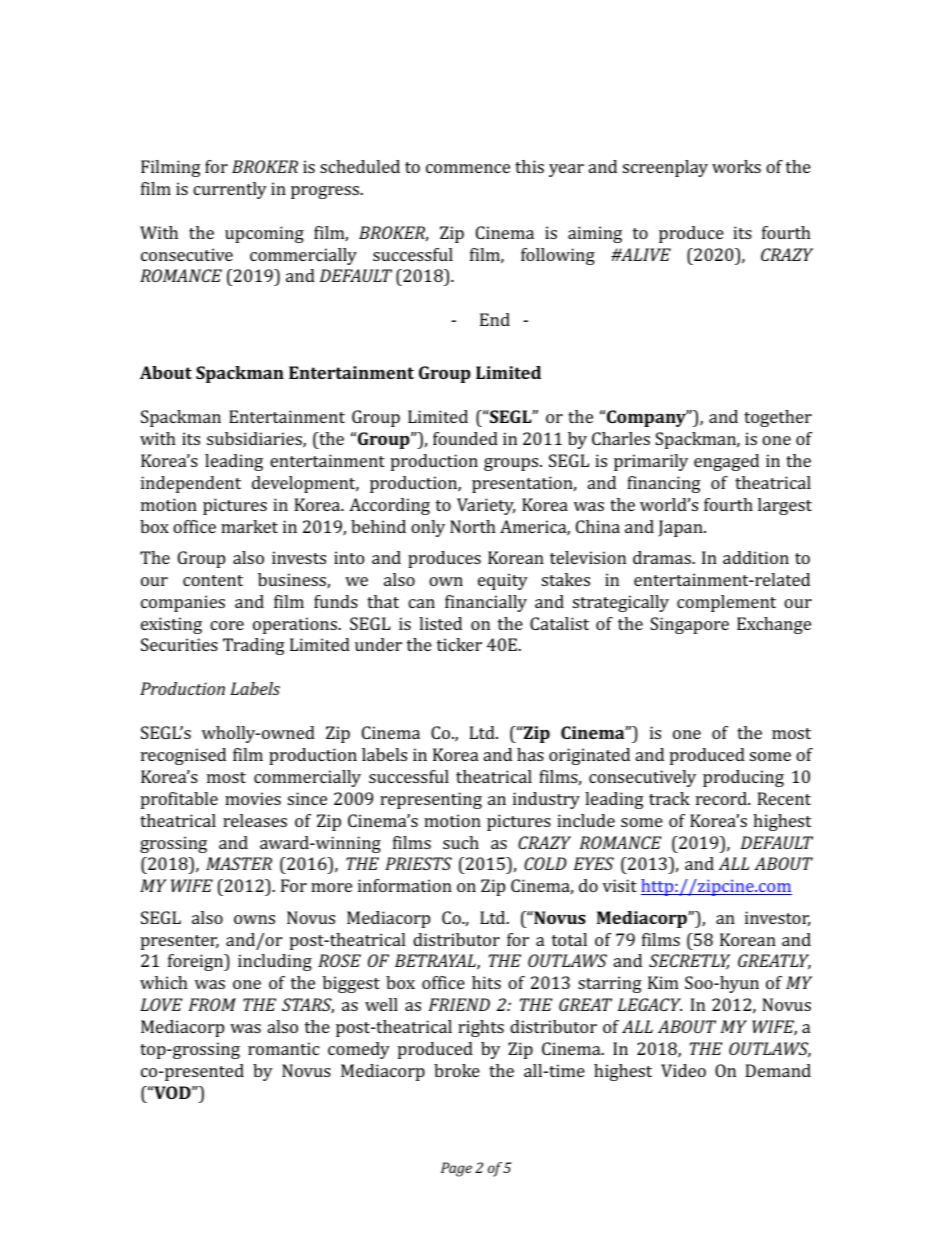  What do you see at coordinates (736, 166) in the screenshot?
I see `works` at bounding box center [736, 166].
